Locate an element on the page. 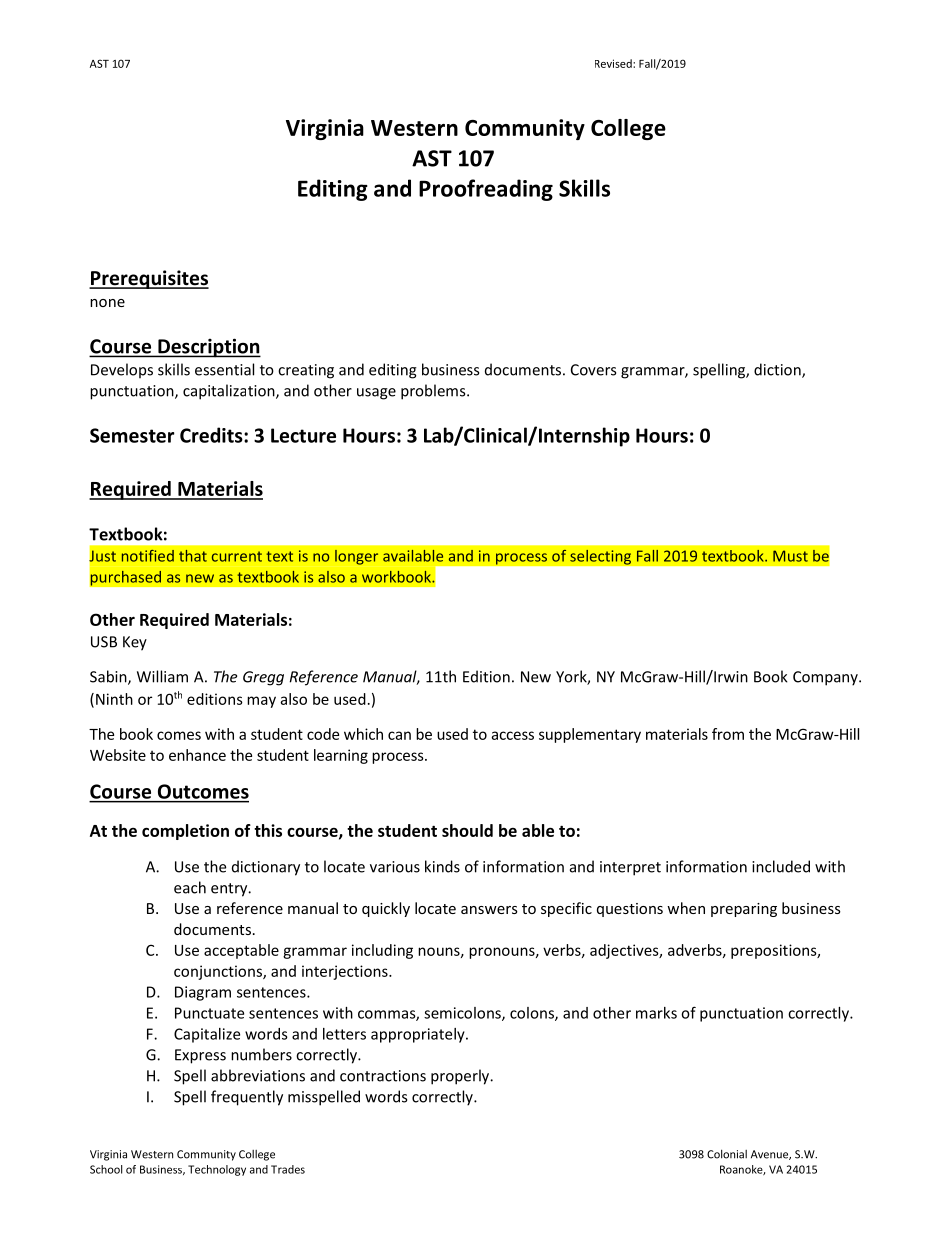  William is located at coordinates (162, 676).
